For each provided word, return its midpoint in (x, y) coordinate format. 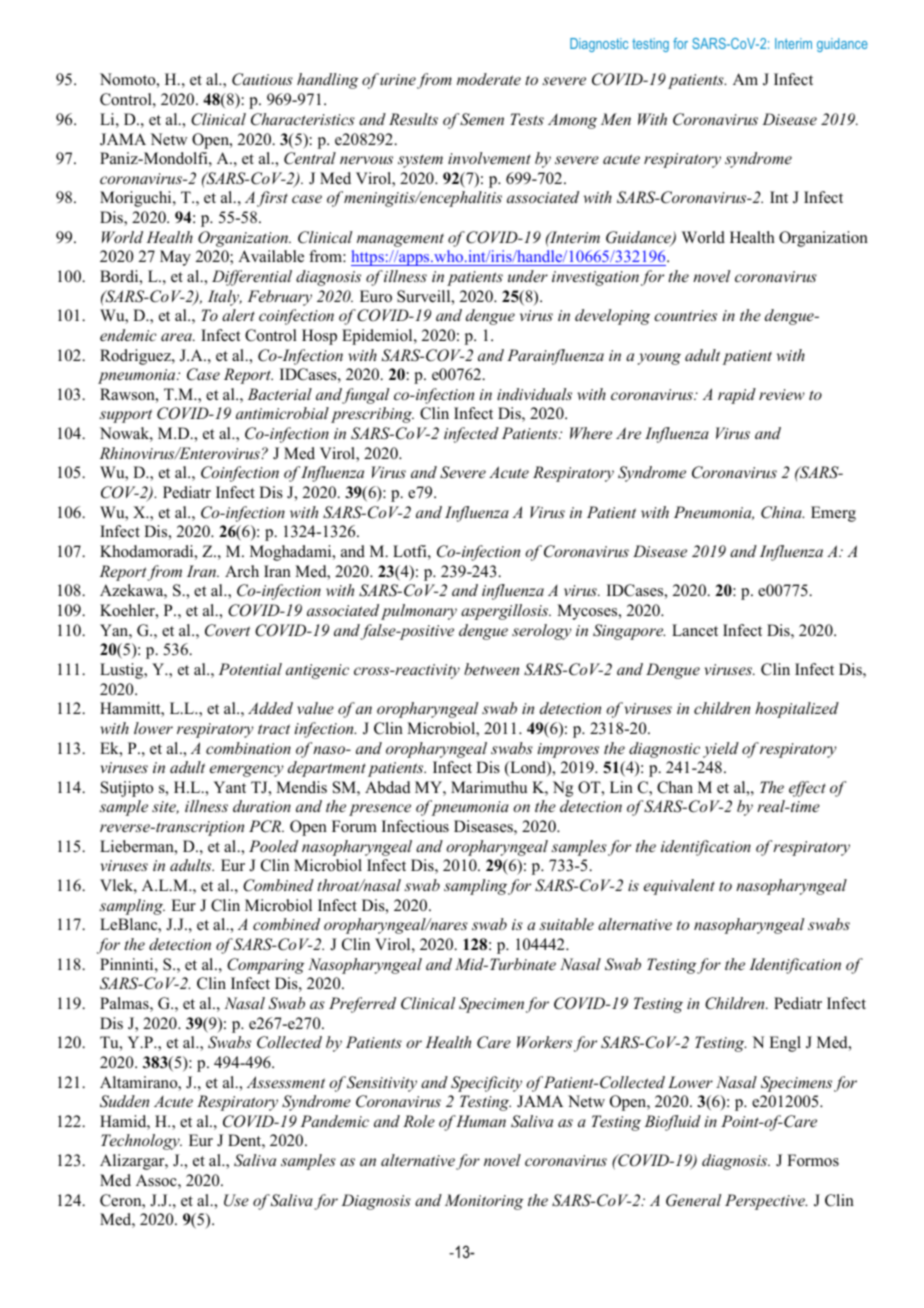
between (491, 669)
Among (572, 121)
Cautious (262, 79)
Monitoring (484, 1202)
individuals (534, 394)
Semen (482, 119)
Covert (227, 630)
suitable (566, 924)
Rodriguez (136, 357)
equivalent (679, 887)
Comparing (266, 966)
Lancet (695, 630)
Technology (141, 1142)
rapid (737, 396)
